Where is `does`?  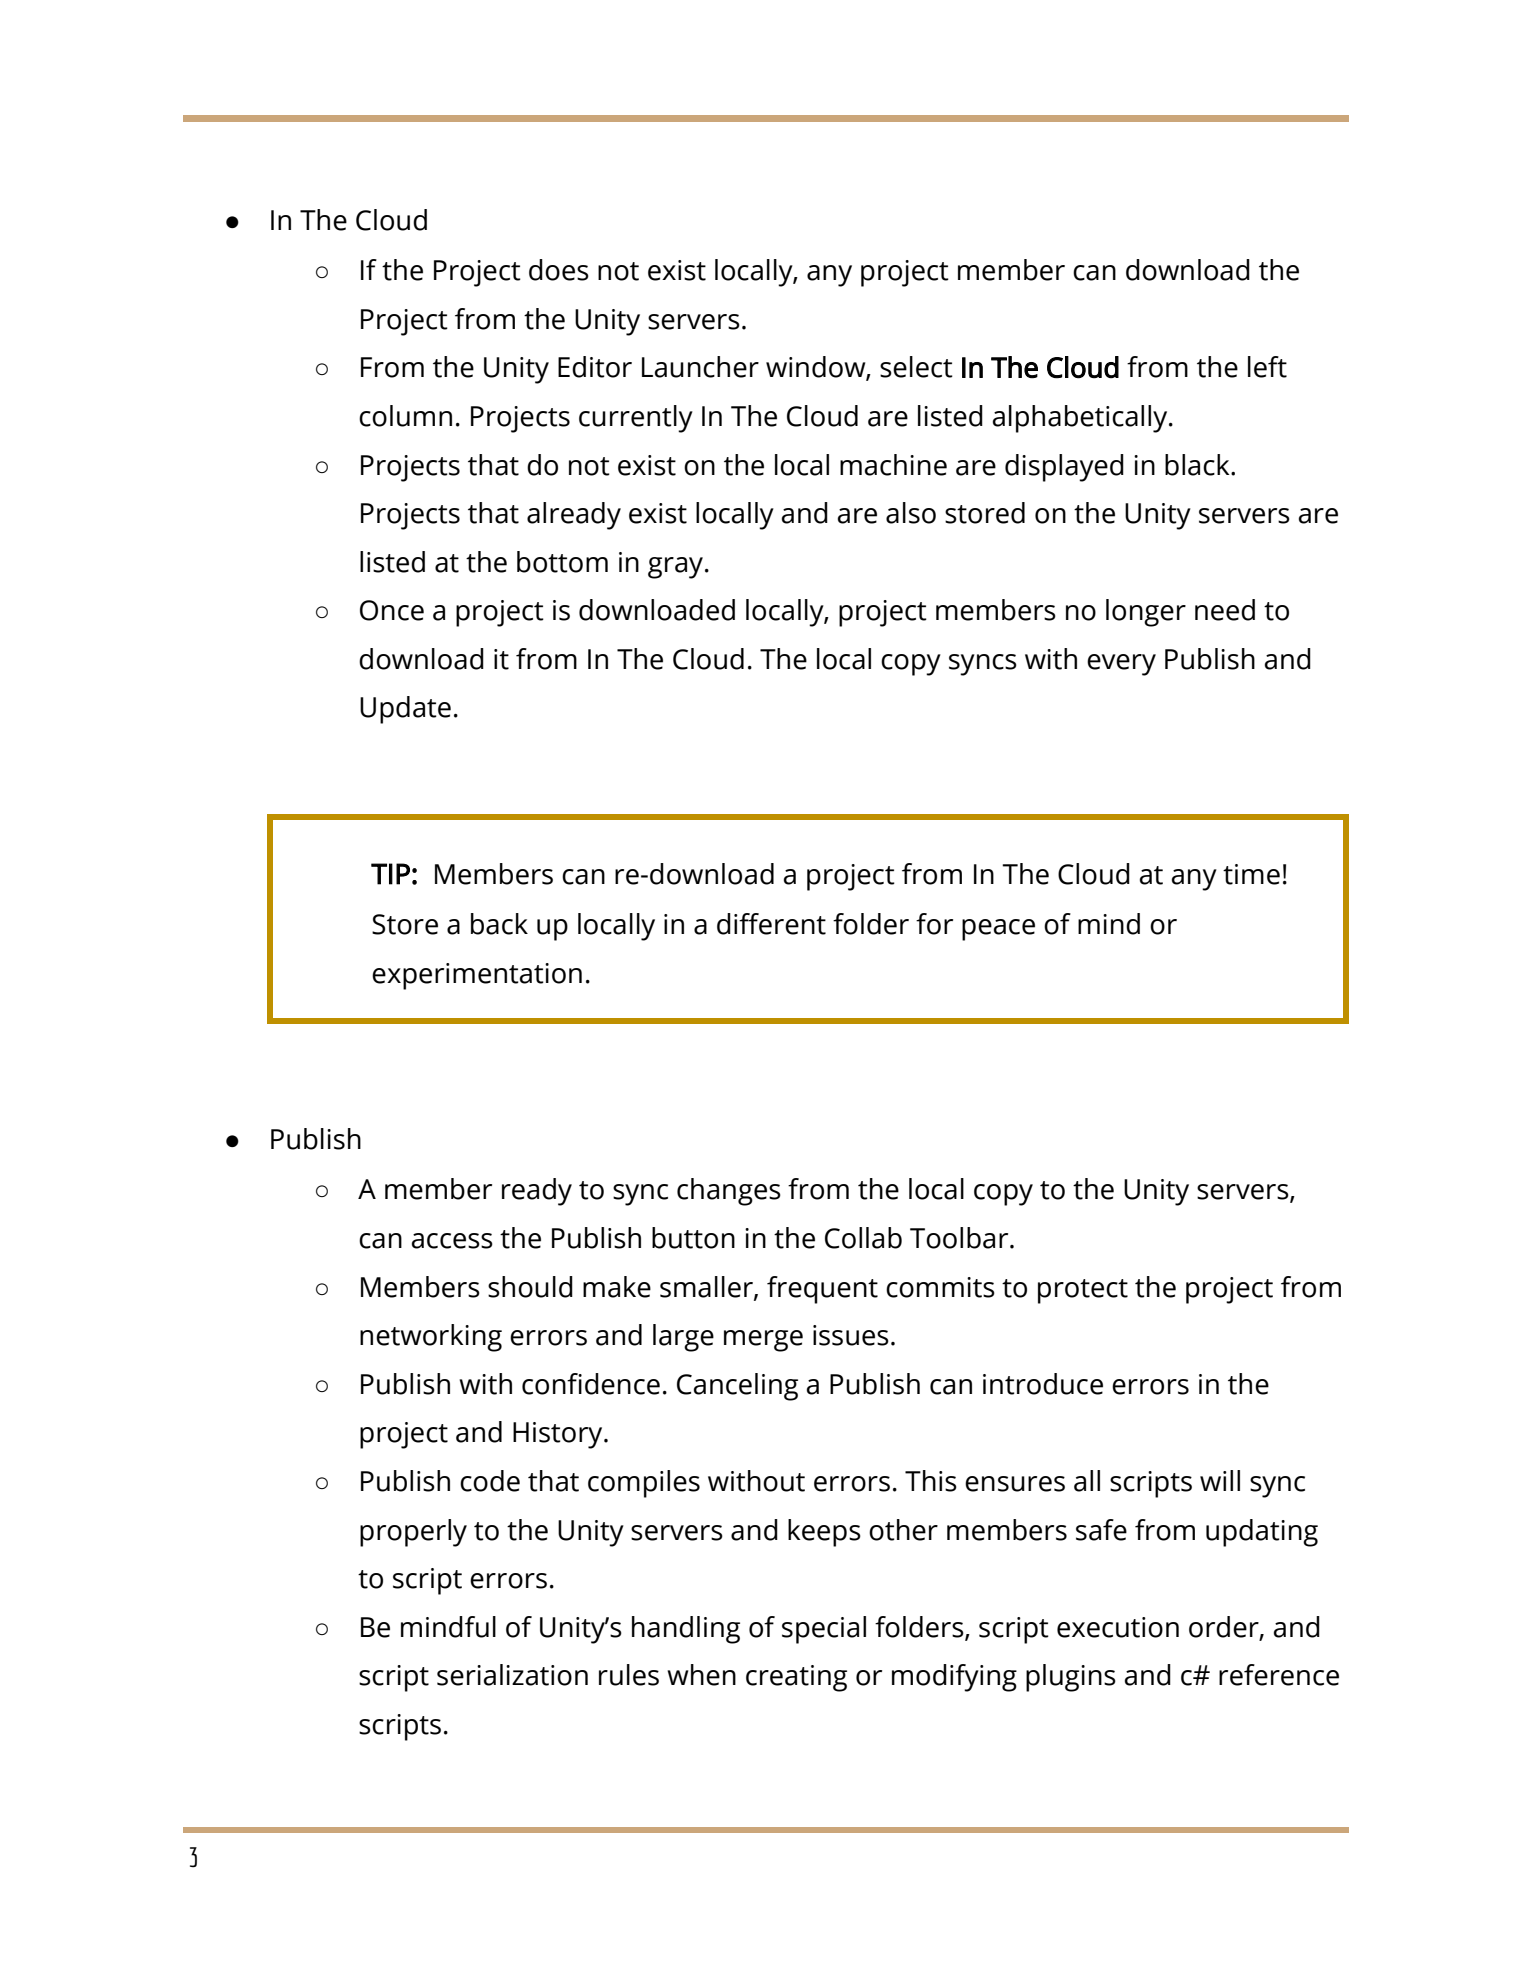 does is located at coordinates (559, 270).
